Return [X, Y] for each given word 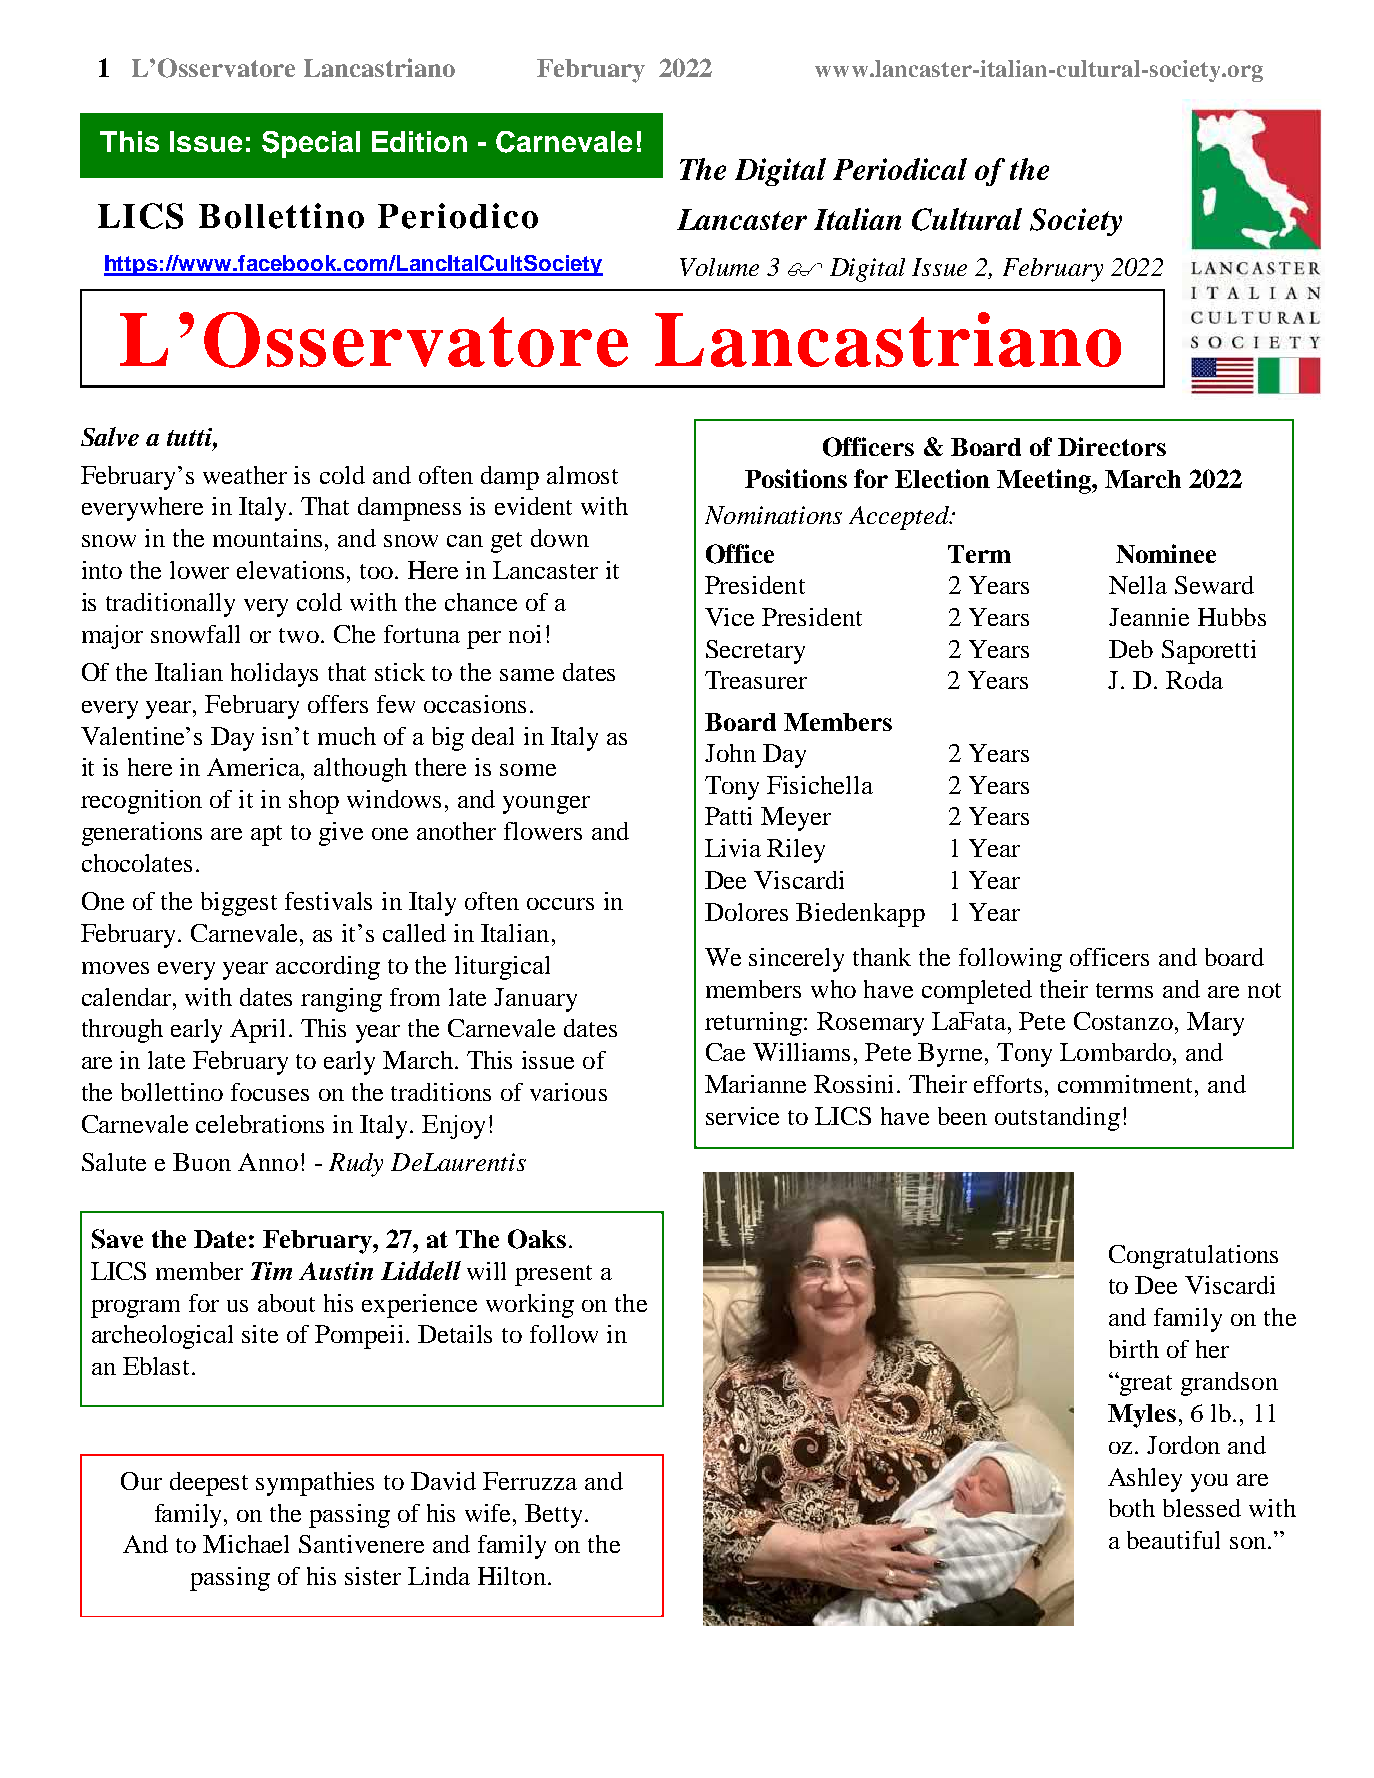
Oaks [537, 1239]
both [1132, 1508]
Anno [268, 1162]
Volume [719, 267]
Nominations [773, 515]
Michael [246, 1544]
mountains [267, 538]
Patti [728, 816]
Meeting [1045, 481]
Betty [555, 1516]
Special [311, 144]
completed [977, 992]
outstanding [1057, 1119]
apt [266, 835]
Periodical [900, 169]
